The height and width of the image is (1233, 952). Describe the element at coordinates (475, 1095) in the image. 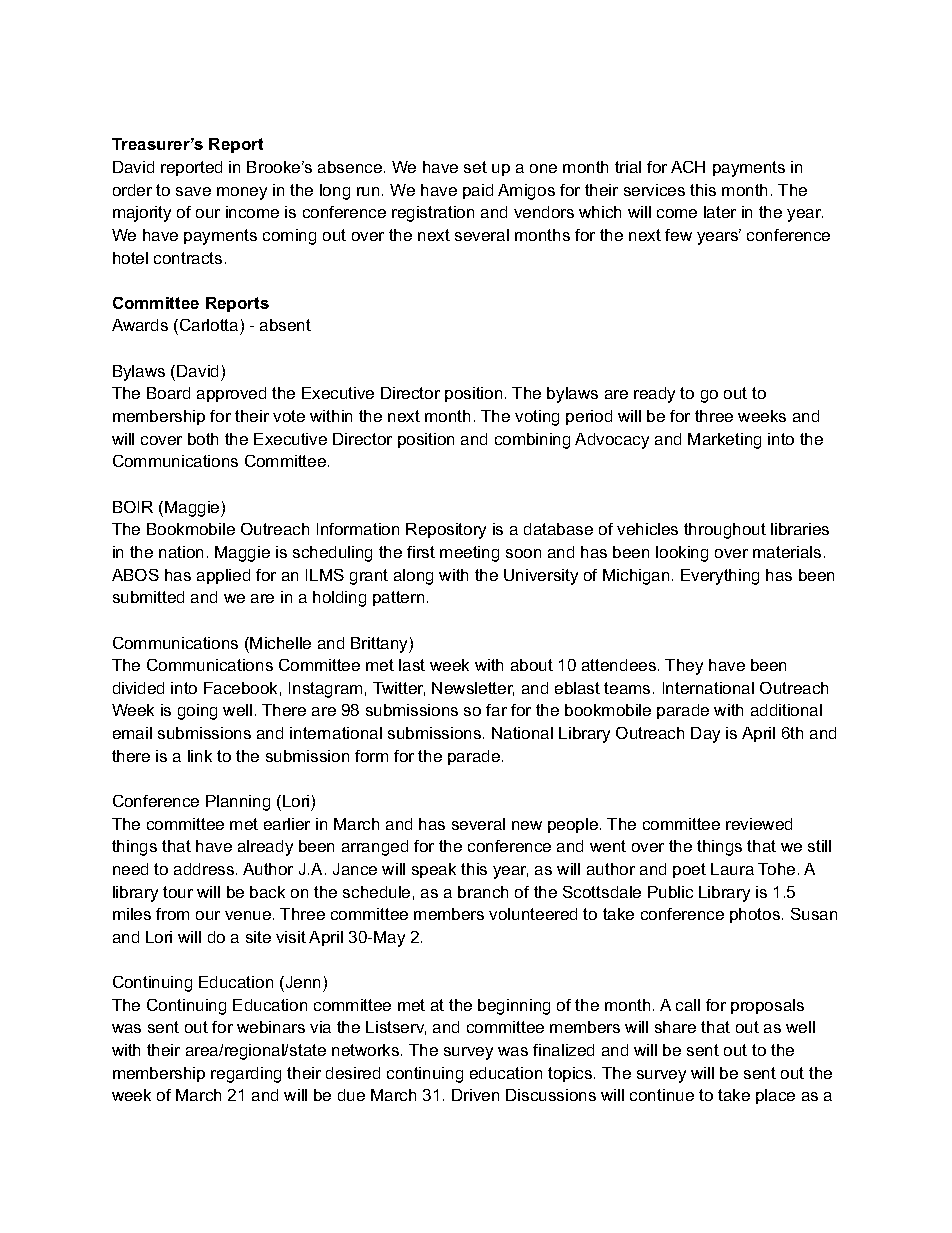

I see `Driven` at that location.
